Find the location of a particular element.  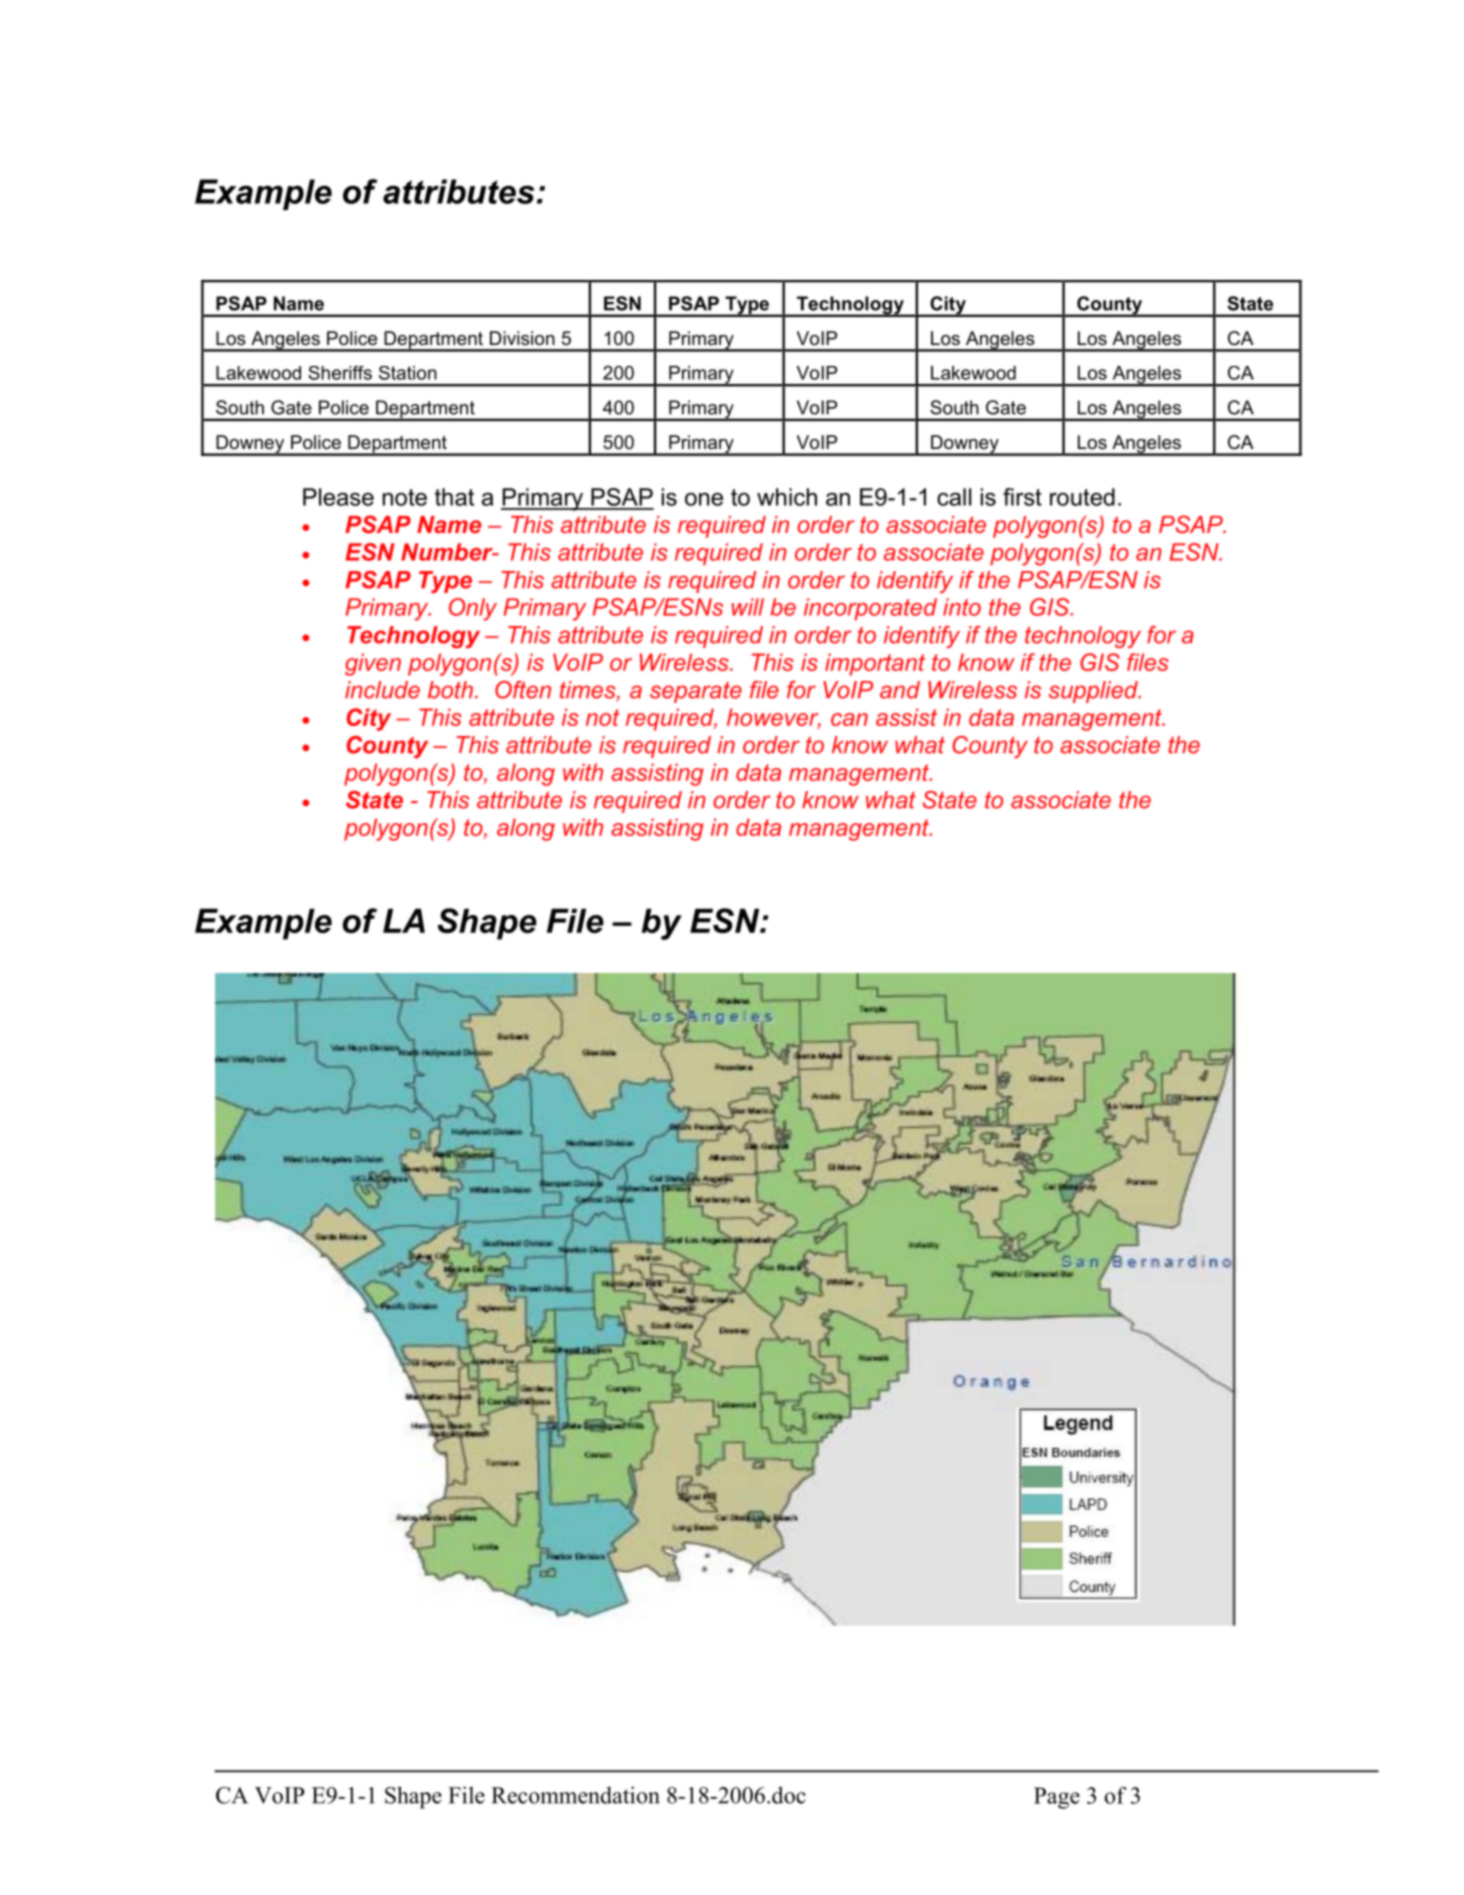

Recommendation is located at coordinates (575, 1795).
